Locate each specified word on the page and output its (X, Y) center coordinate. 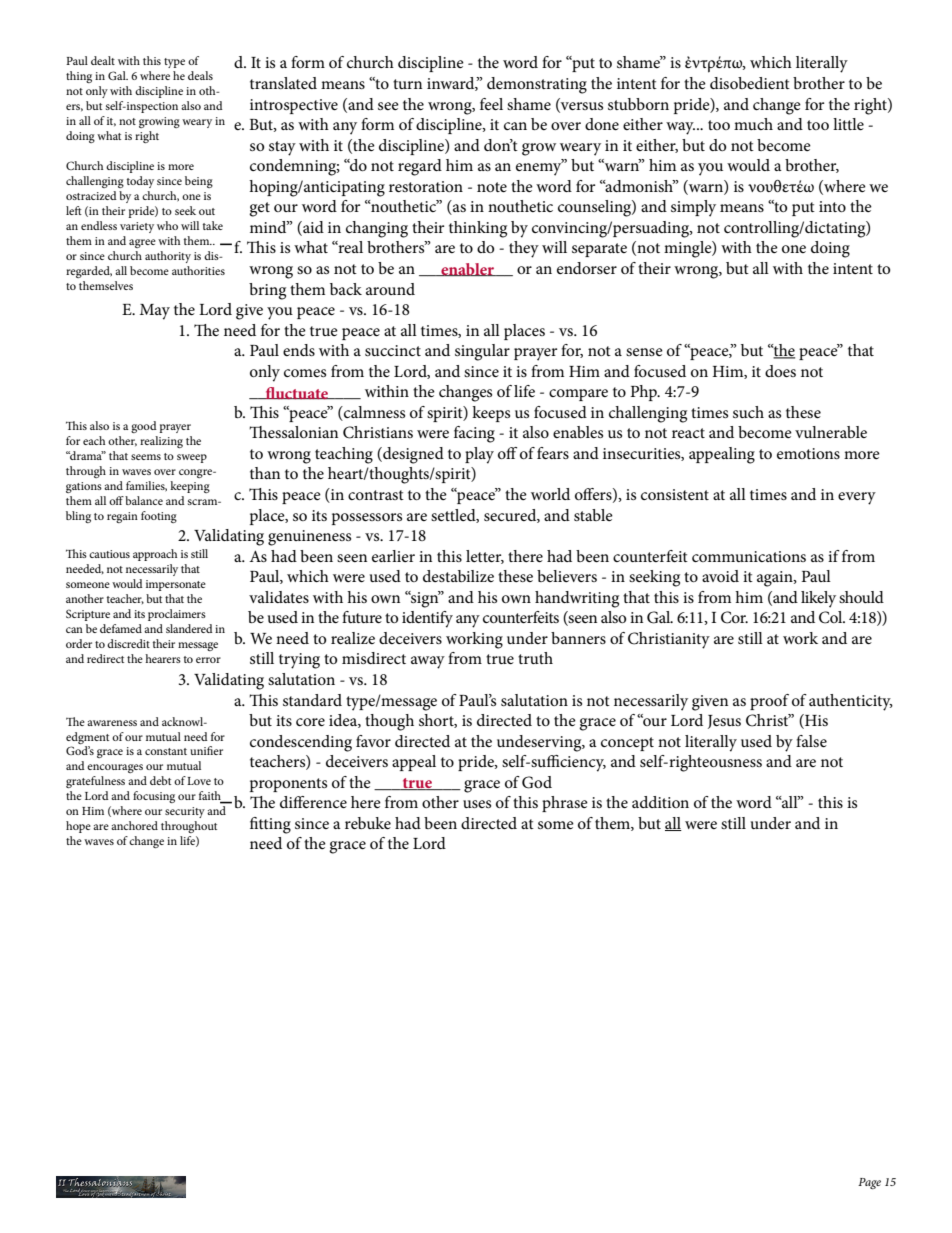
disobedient (750, 83)
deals (200, 75)
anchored (134, 825)
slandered (189, 628)
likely (818, 599)
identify (427, 619)
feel (491, 104)
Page (869, 1183)
